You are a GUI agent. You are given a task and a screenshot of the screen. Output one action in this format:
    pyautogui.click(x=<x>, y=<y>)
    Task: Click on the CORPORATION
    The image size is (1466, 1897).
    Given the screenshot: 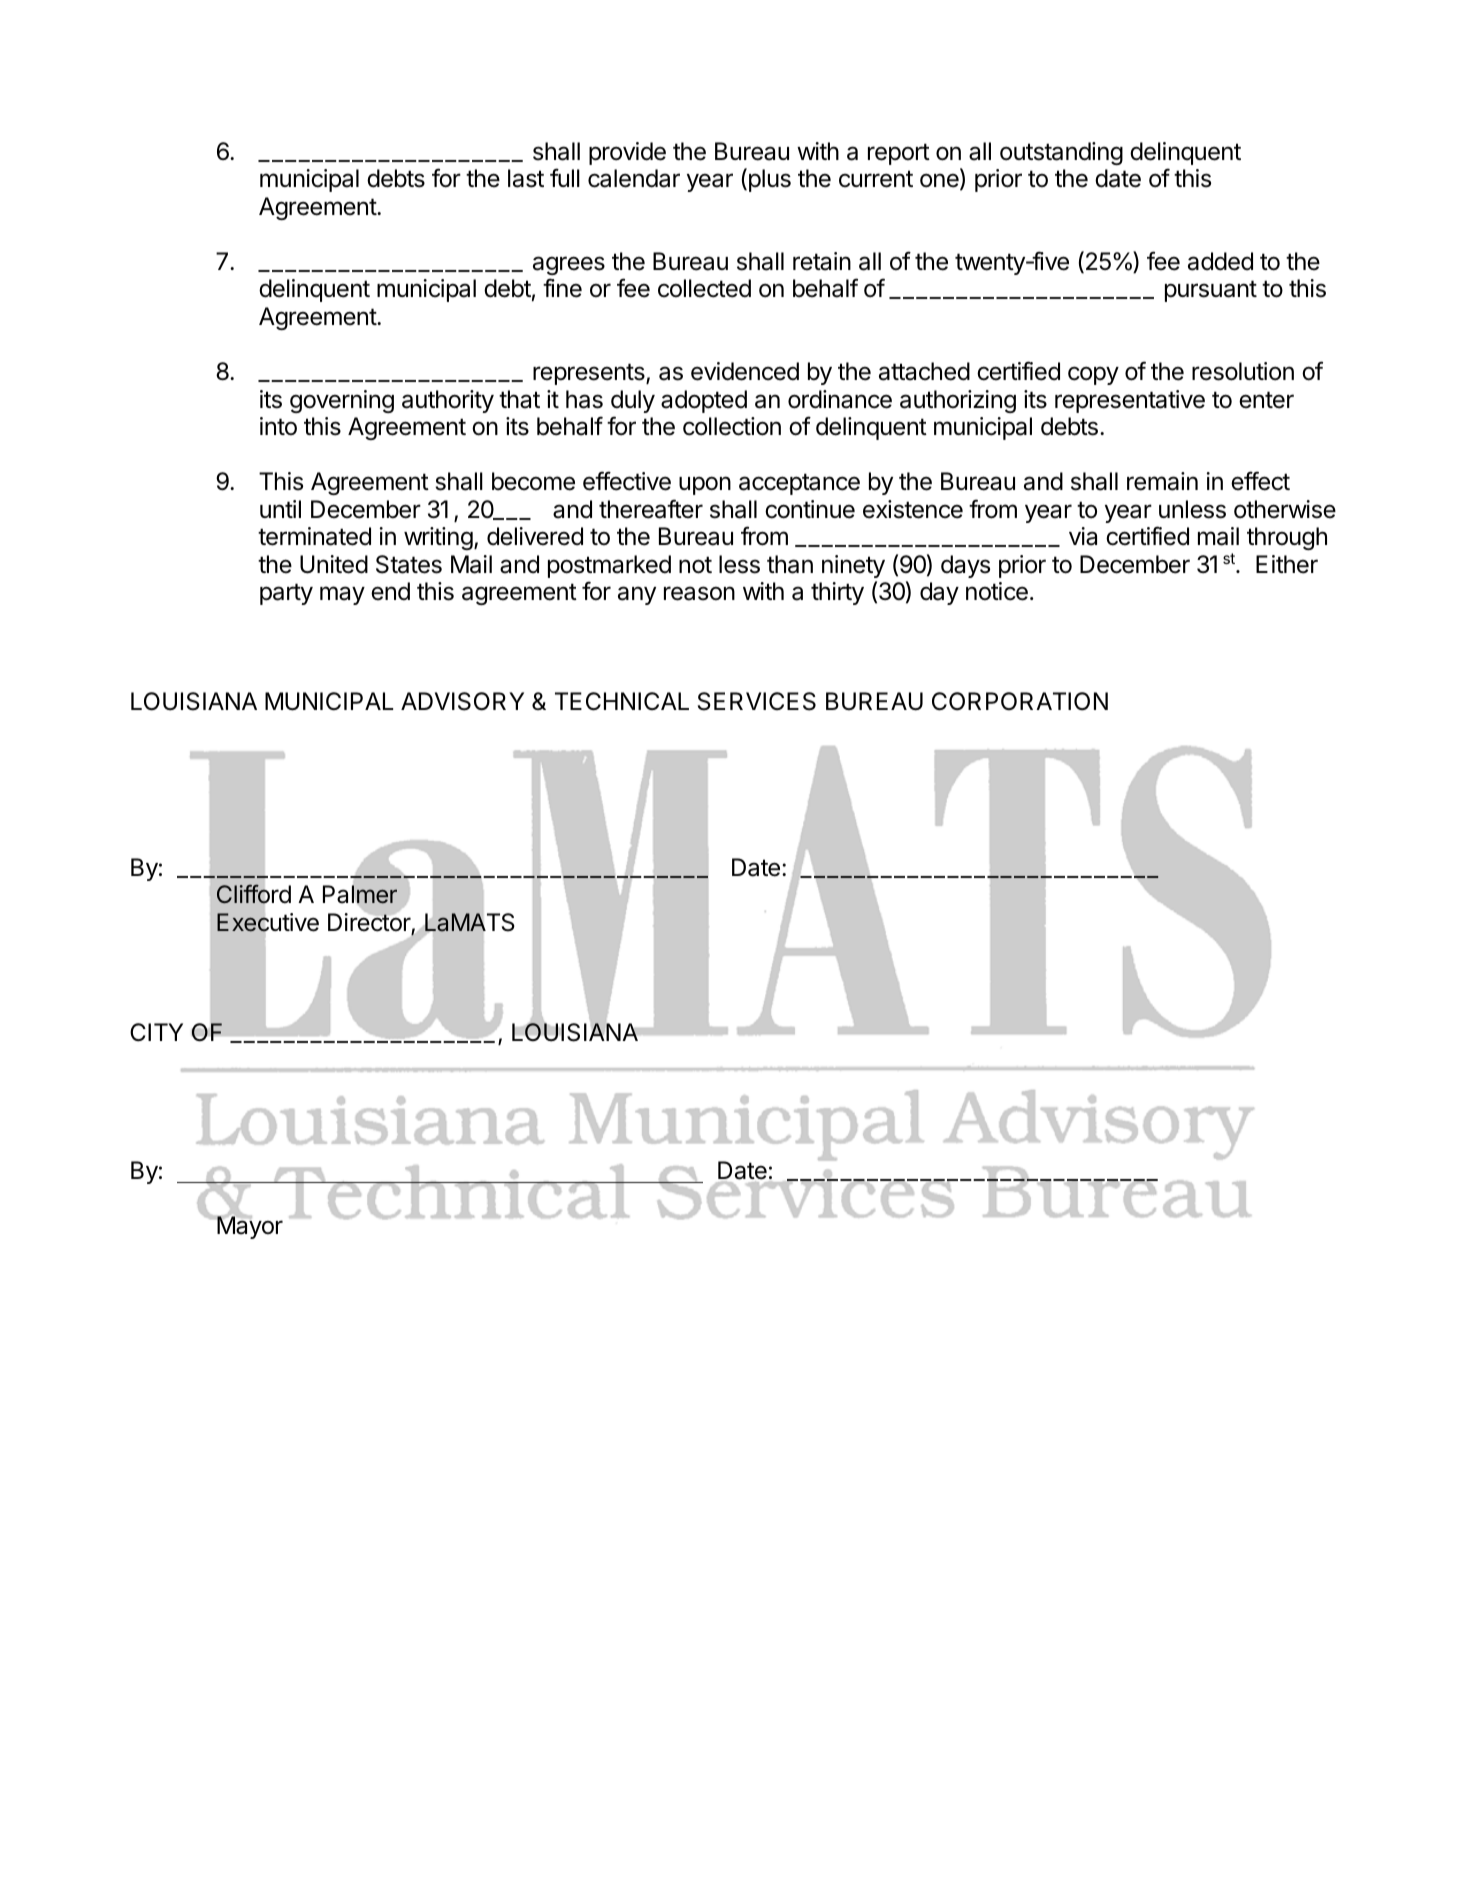 What is the action you would take?
    pyautogui.click(x=1020, y=701)
